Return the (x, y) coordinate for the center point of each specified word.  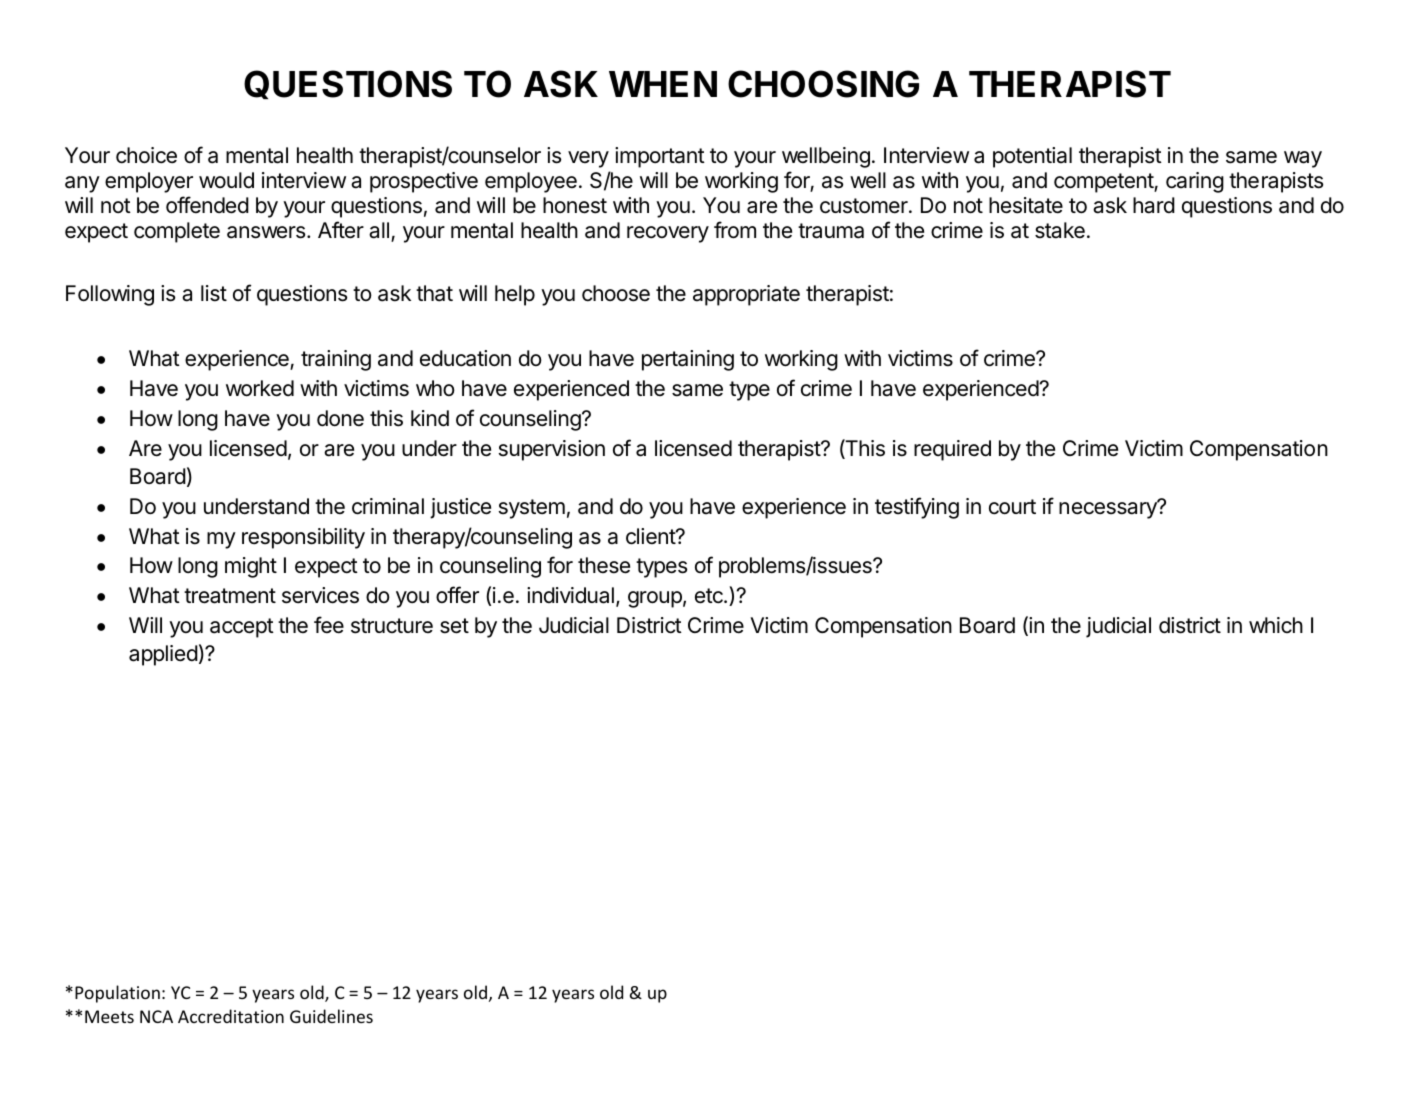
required (952, 450)
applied (163, 655)
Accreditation (231, 1016)
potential (1032, 157)
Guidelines (331, 1016)
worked (260, 388)
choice (146, 155)
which (1276, 625)
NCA (156, 1016)
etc (710, 596)
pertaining (688, 360)
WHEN (663, 84)
